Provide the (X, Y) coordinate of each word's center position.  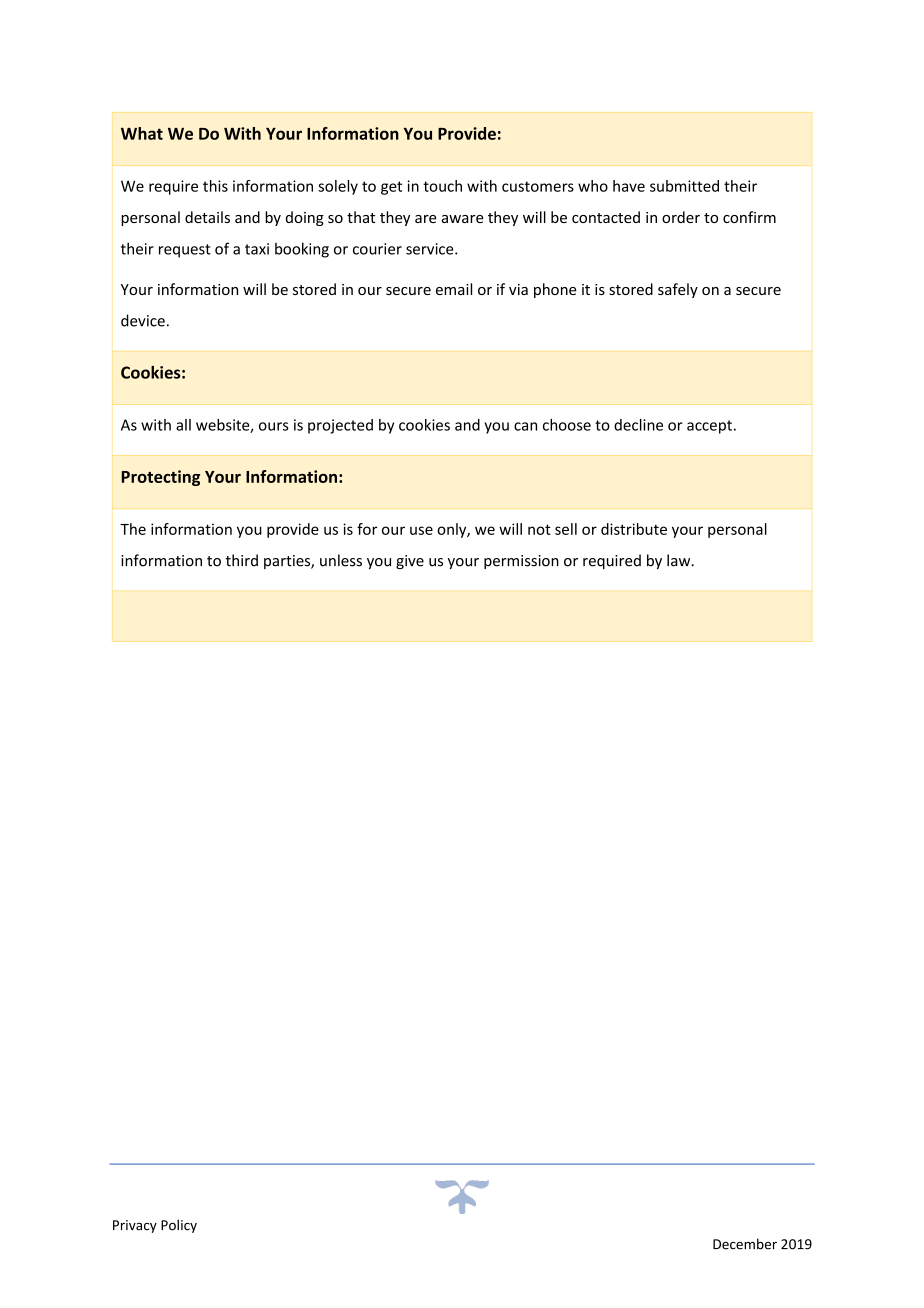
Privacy (135, 1226)
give (410, 562)
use (421, 530)
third (242, 560)
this (215, 186)
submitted (684, 186)
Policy (179, 1226)
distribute (634, 529)
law (680, 560)
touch (442, 186)
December (745, 1244)
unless (341, 560)
